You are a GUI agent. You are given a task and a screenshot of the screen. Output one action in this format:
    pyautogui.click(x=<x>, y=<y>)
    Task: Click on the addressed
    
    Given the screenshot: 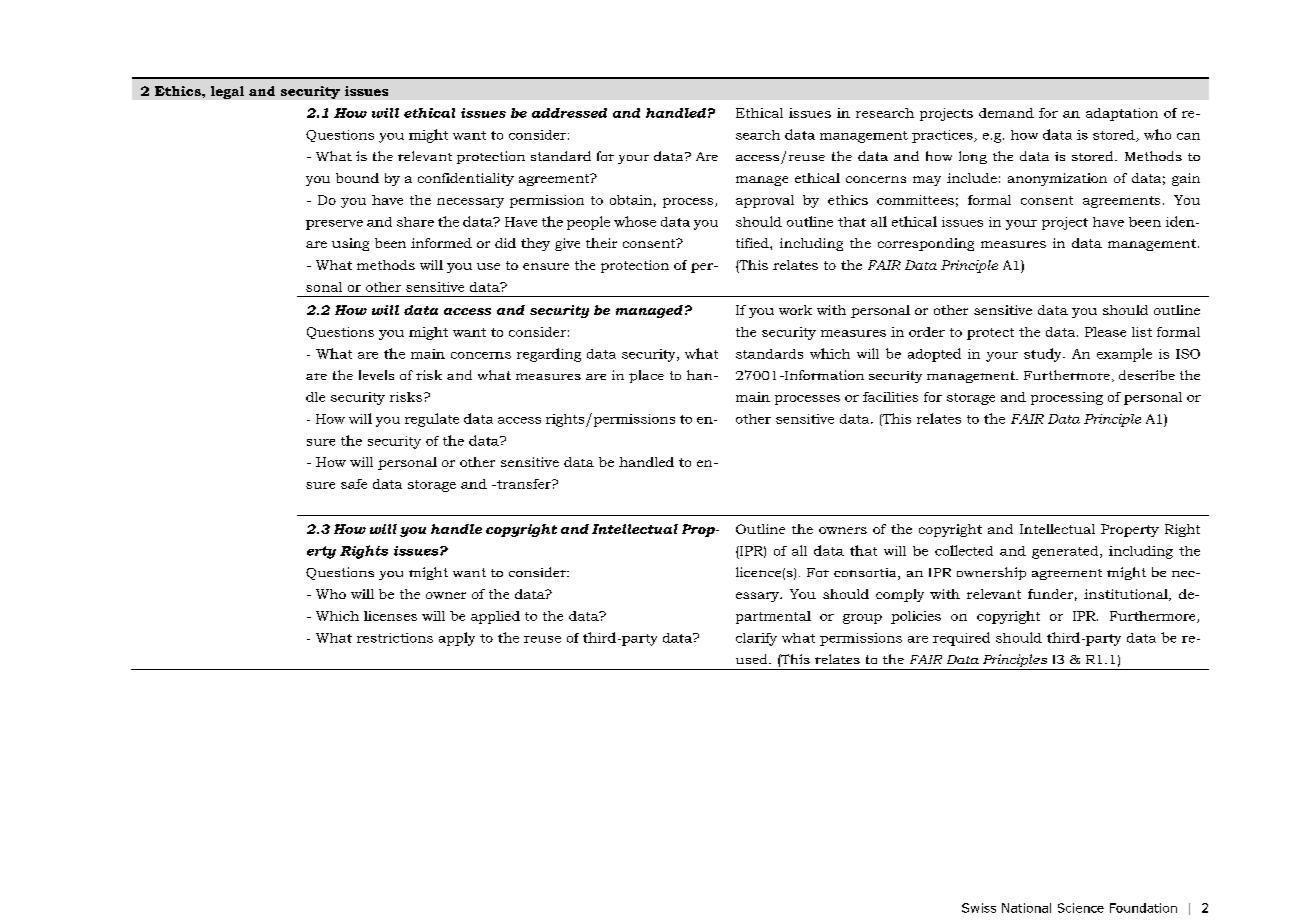 What is the action you would take?
    pyautogui.click(x=569, y=113)
